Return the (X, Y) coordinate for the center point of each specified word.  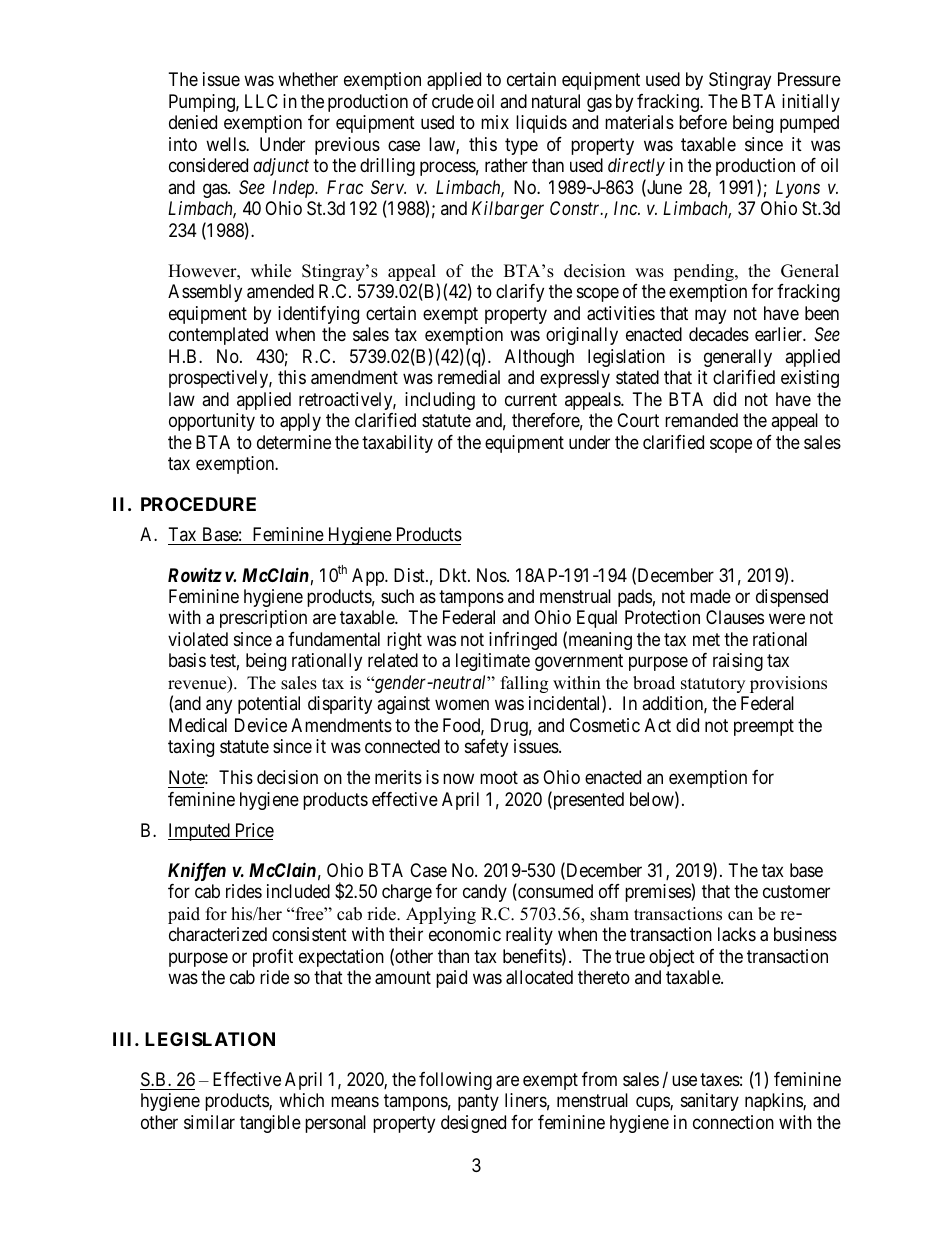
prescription (263, 619)
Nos (492, 575)
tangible (270, 1124)
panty (478, 1103)
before (703, 122)
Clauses (735, 617)
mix (495, 122)
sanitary (710, 1102)
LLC (261, 101)
